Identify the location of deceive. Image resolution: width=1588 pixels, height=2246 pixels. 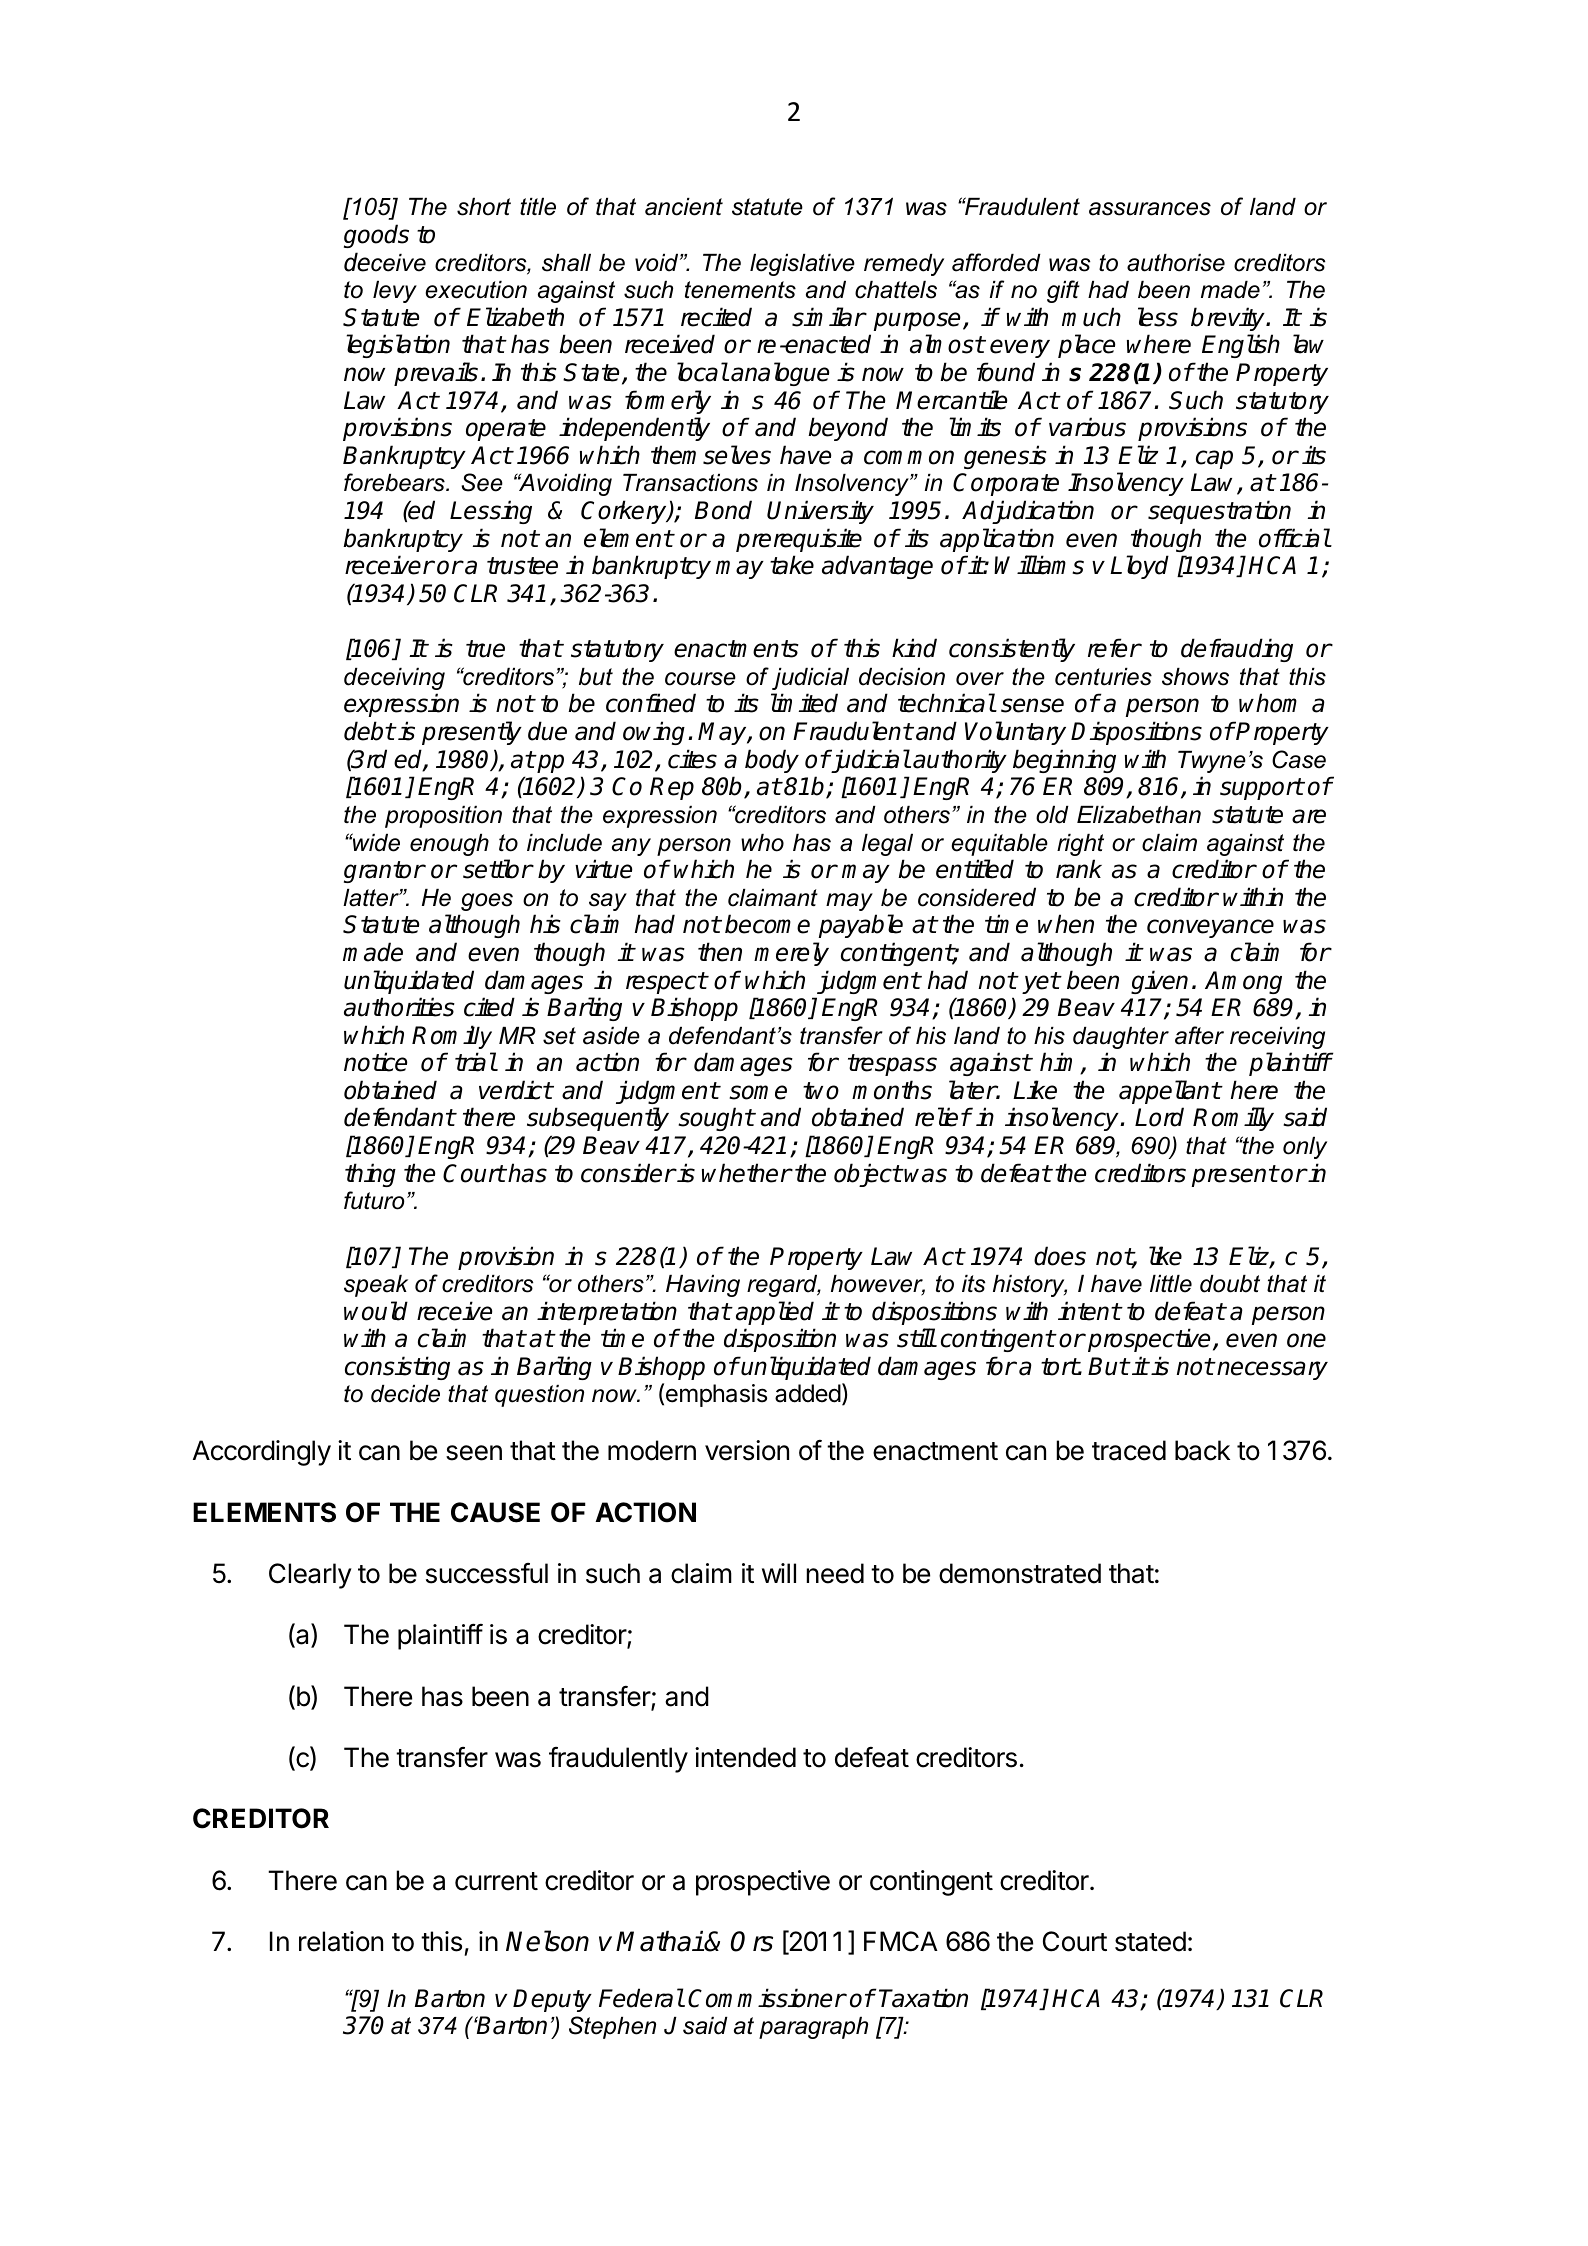
(385, 262).
